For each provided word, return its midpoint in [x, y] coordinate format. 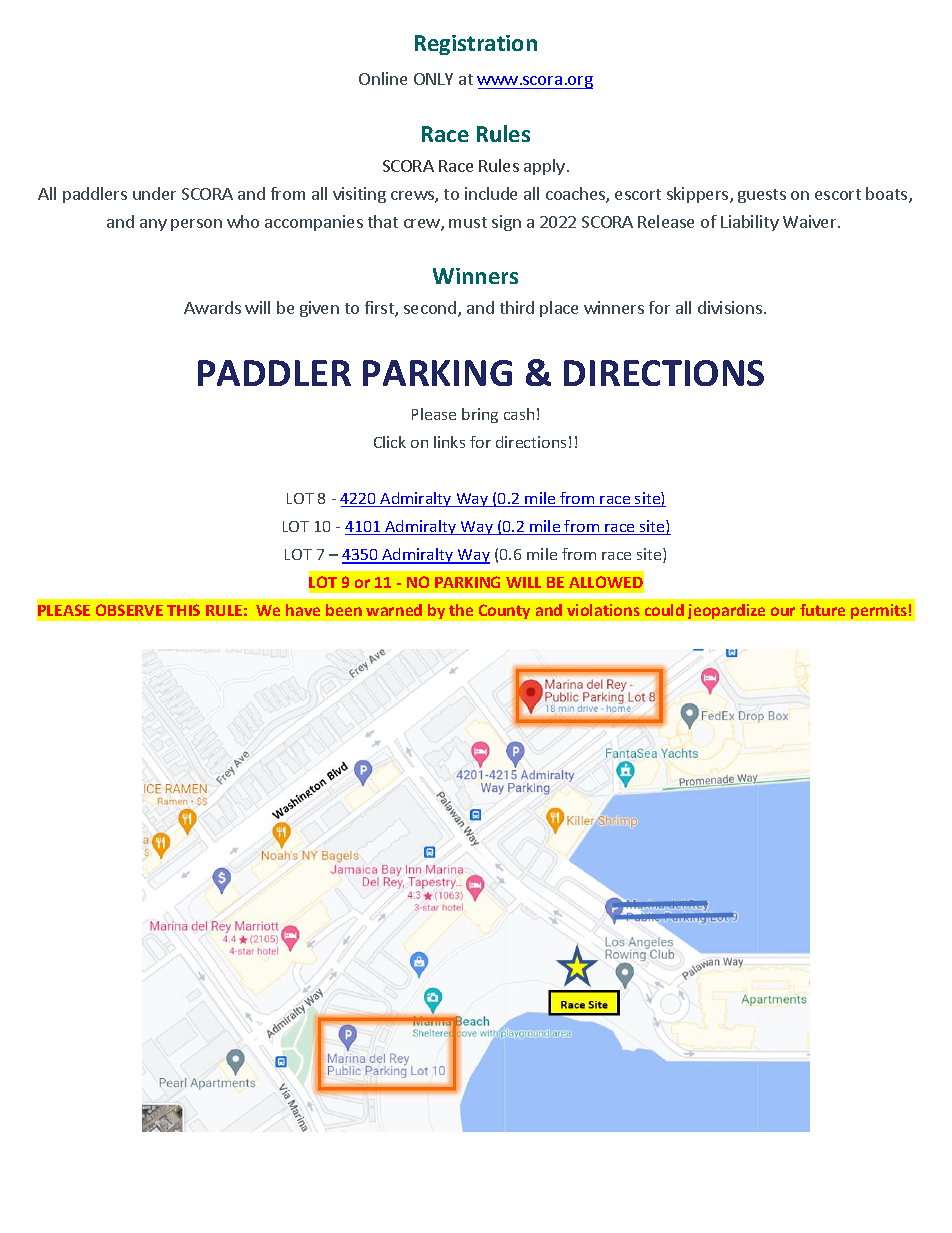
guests [762, 196]
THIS [183, 610]
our [783, 611]
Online [383, 78]
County [504, 611]
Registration [476, 45]
